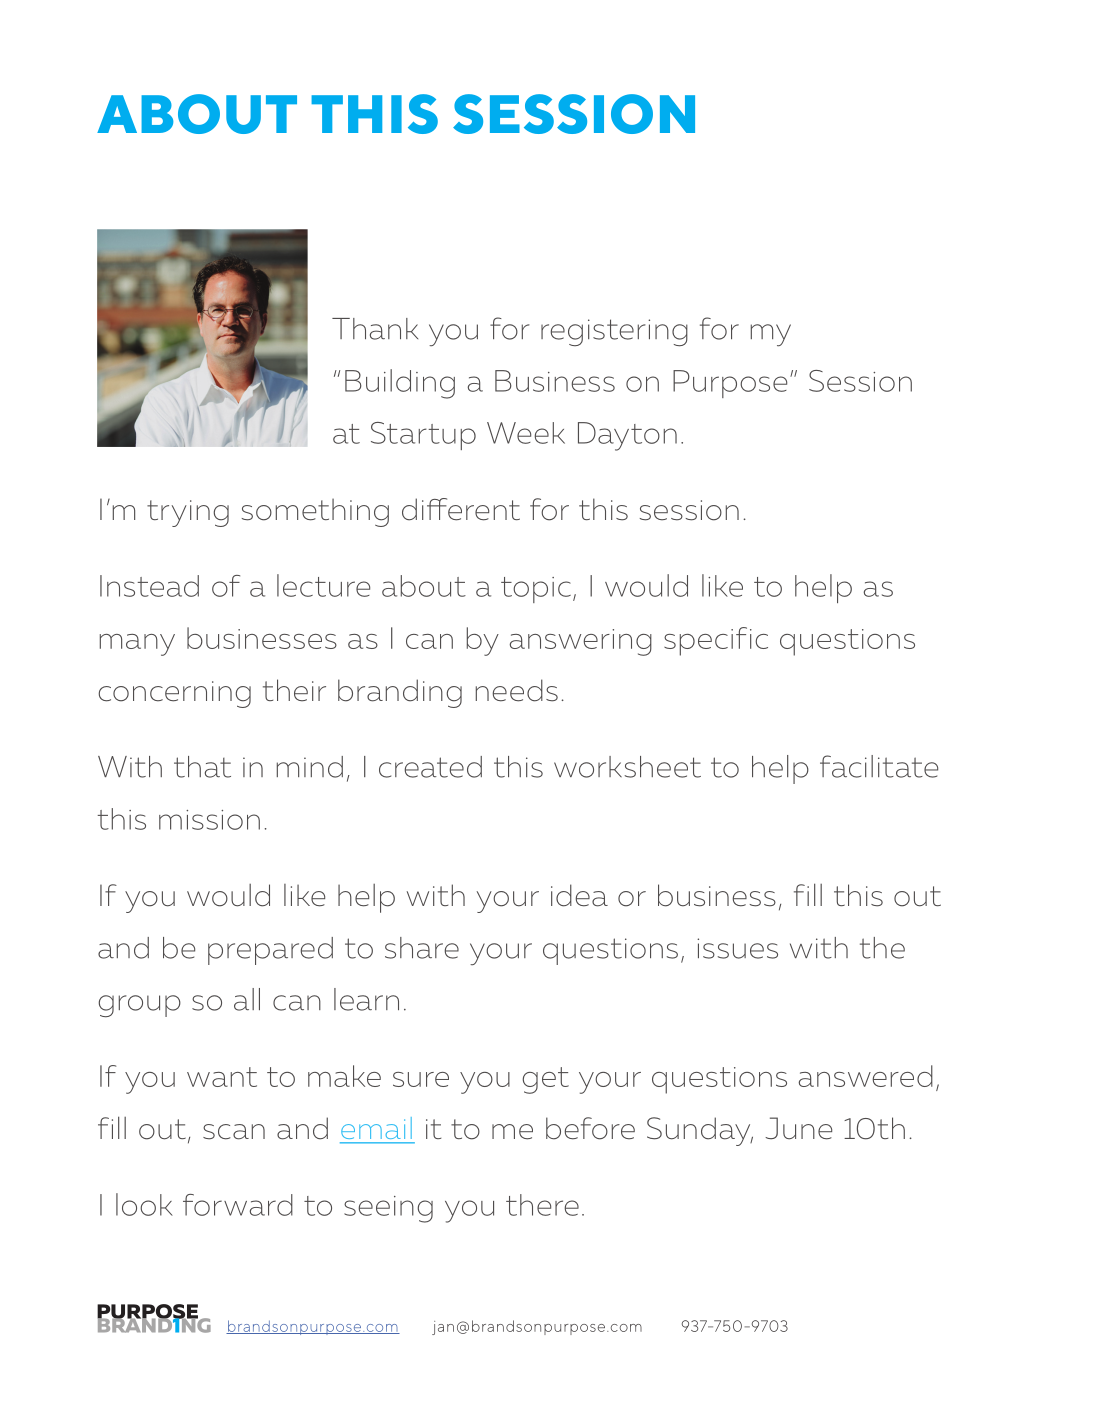 This image has height=1425, width=1101. I want to click on topic, so click(536, 590).
